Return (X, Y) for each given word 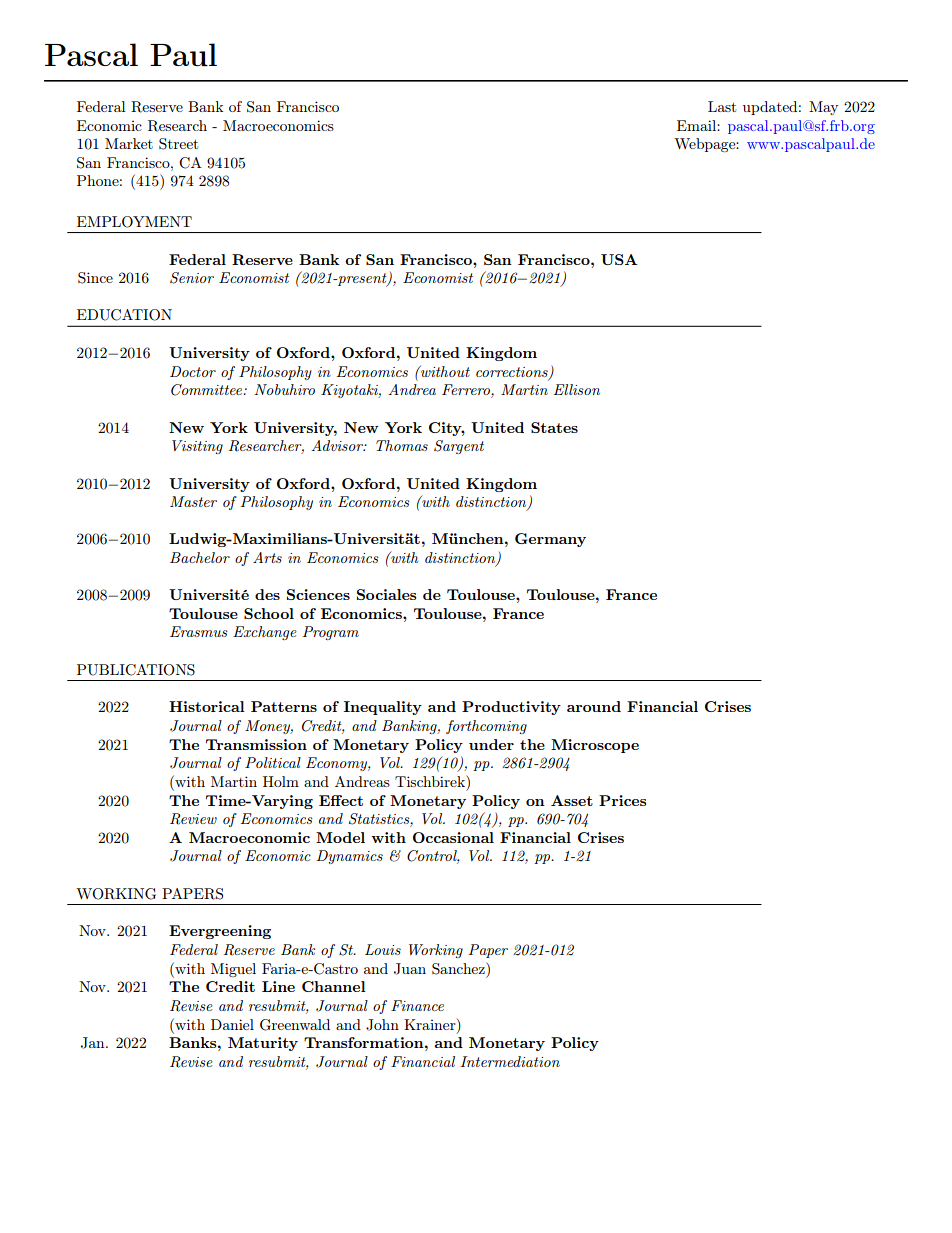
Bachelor (200, 557)
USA (619, 259)
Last (722, 106)
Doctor (193, 371)
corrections (513, 373)
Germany (550, 540)
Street (178, 144)
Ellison (577, 389)
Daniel (232, 1024)
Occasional (453, 837)
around (594, 706)
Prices (622, 800)
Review (193, 819)
